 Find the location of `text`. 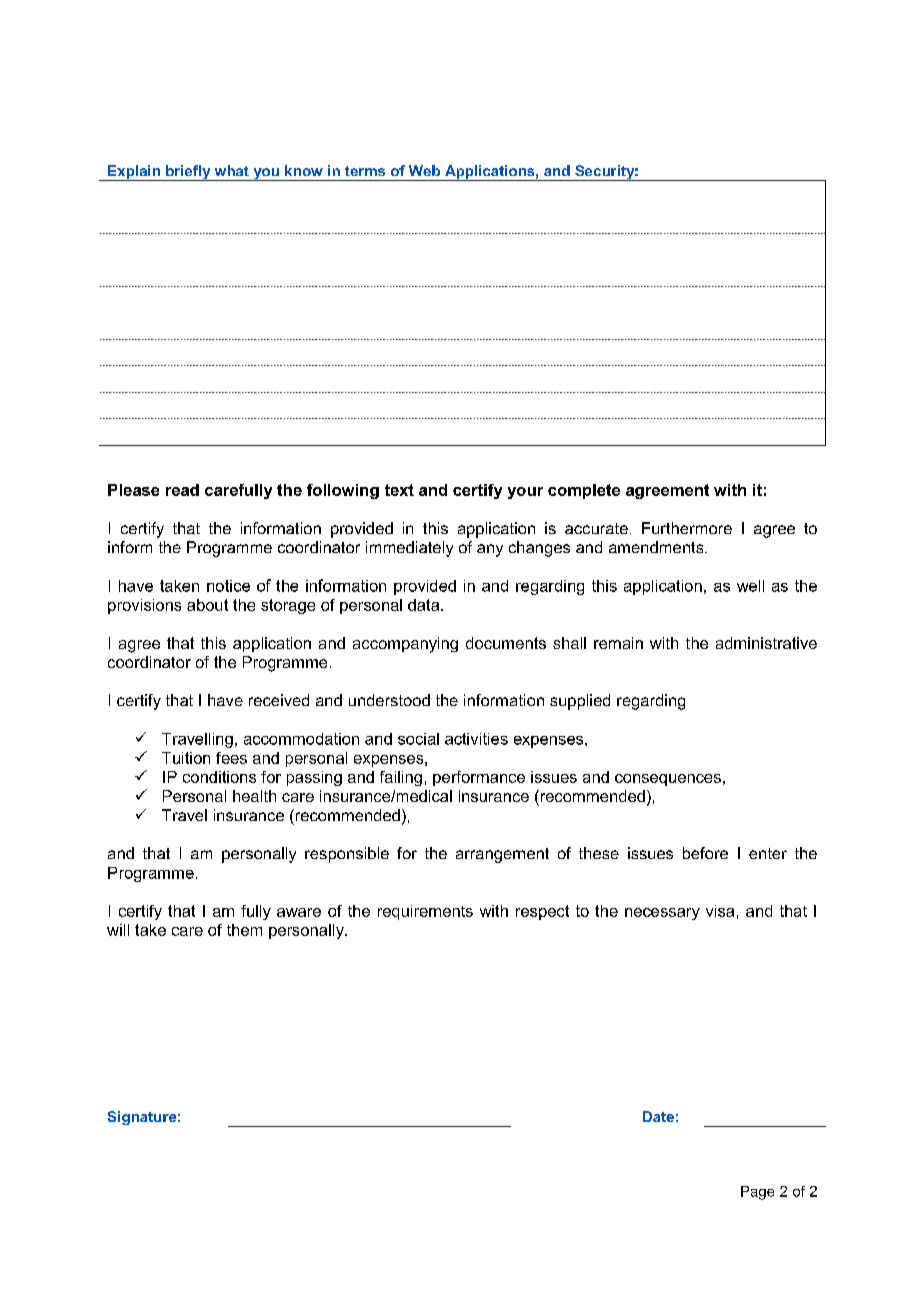

text is located at coordinates (399, 490).
